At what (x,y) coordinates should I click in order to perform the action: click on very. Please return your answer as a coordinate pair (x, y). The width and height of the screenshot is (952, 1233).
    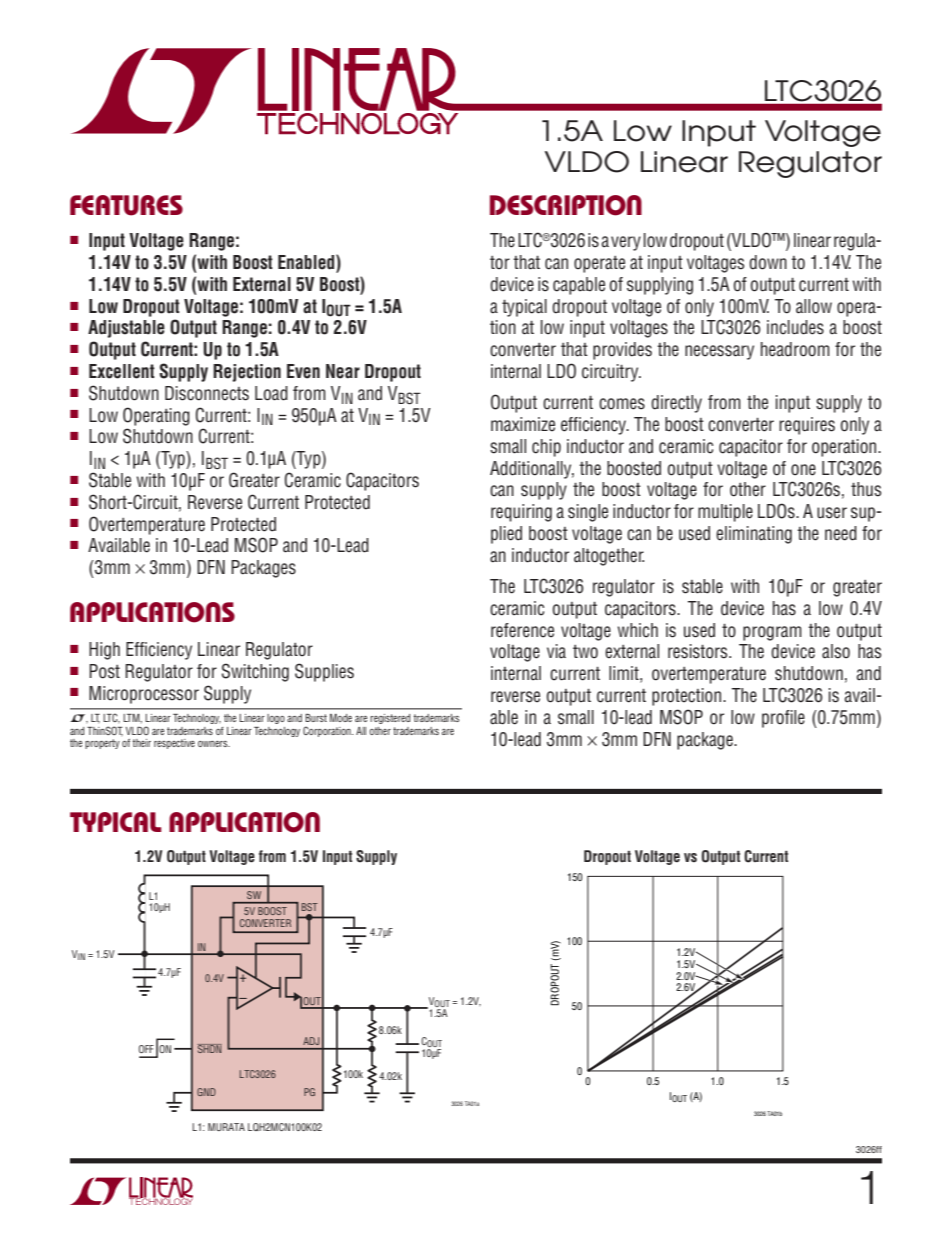
    Looking at the image, I should click on (626, 243).
